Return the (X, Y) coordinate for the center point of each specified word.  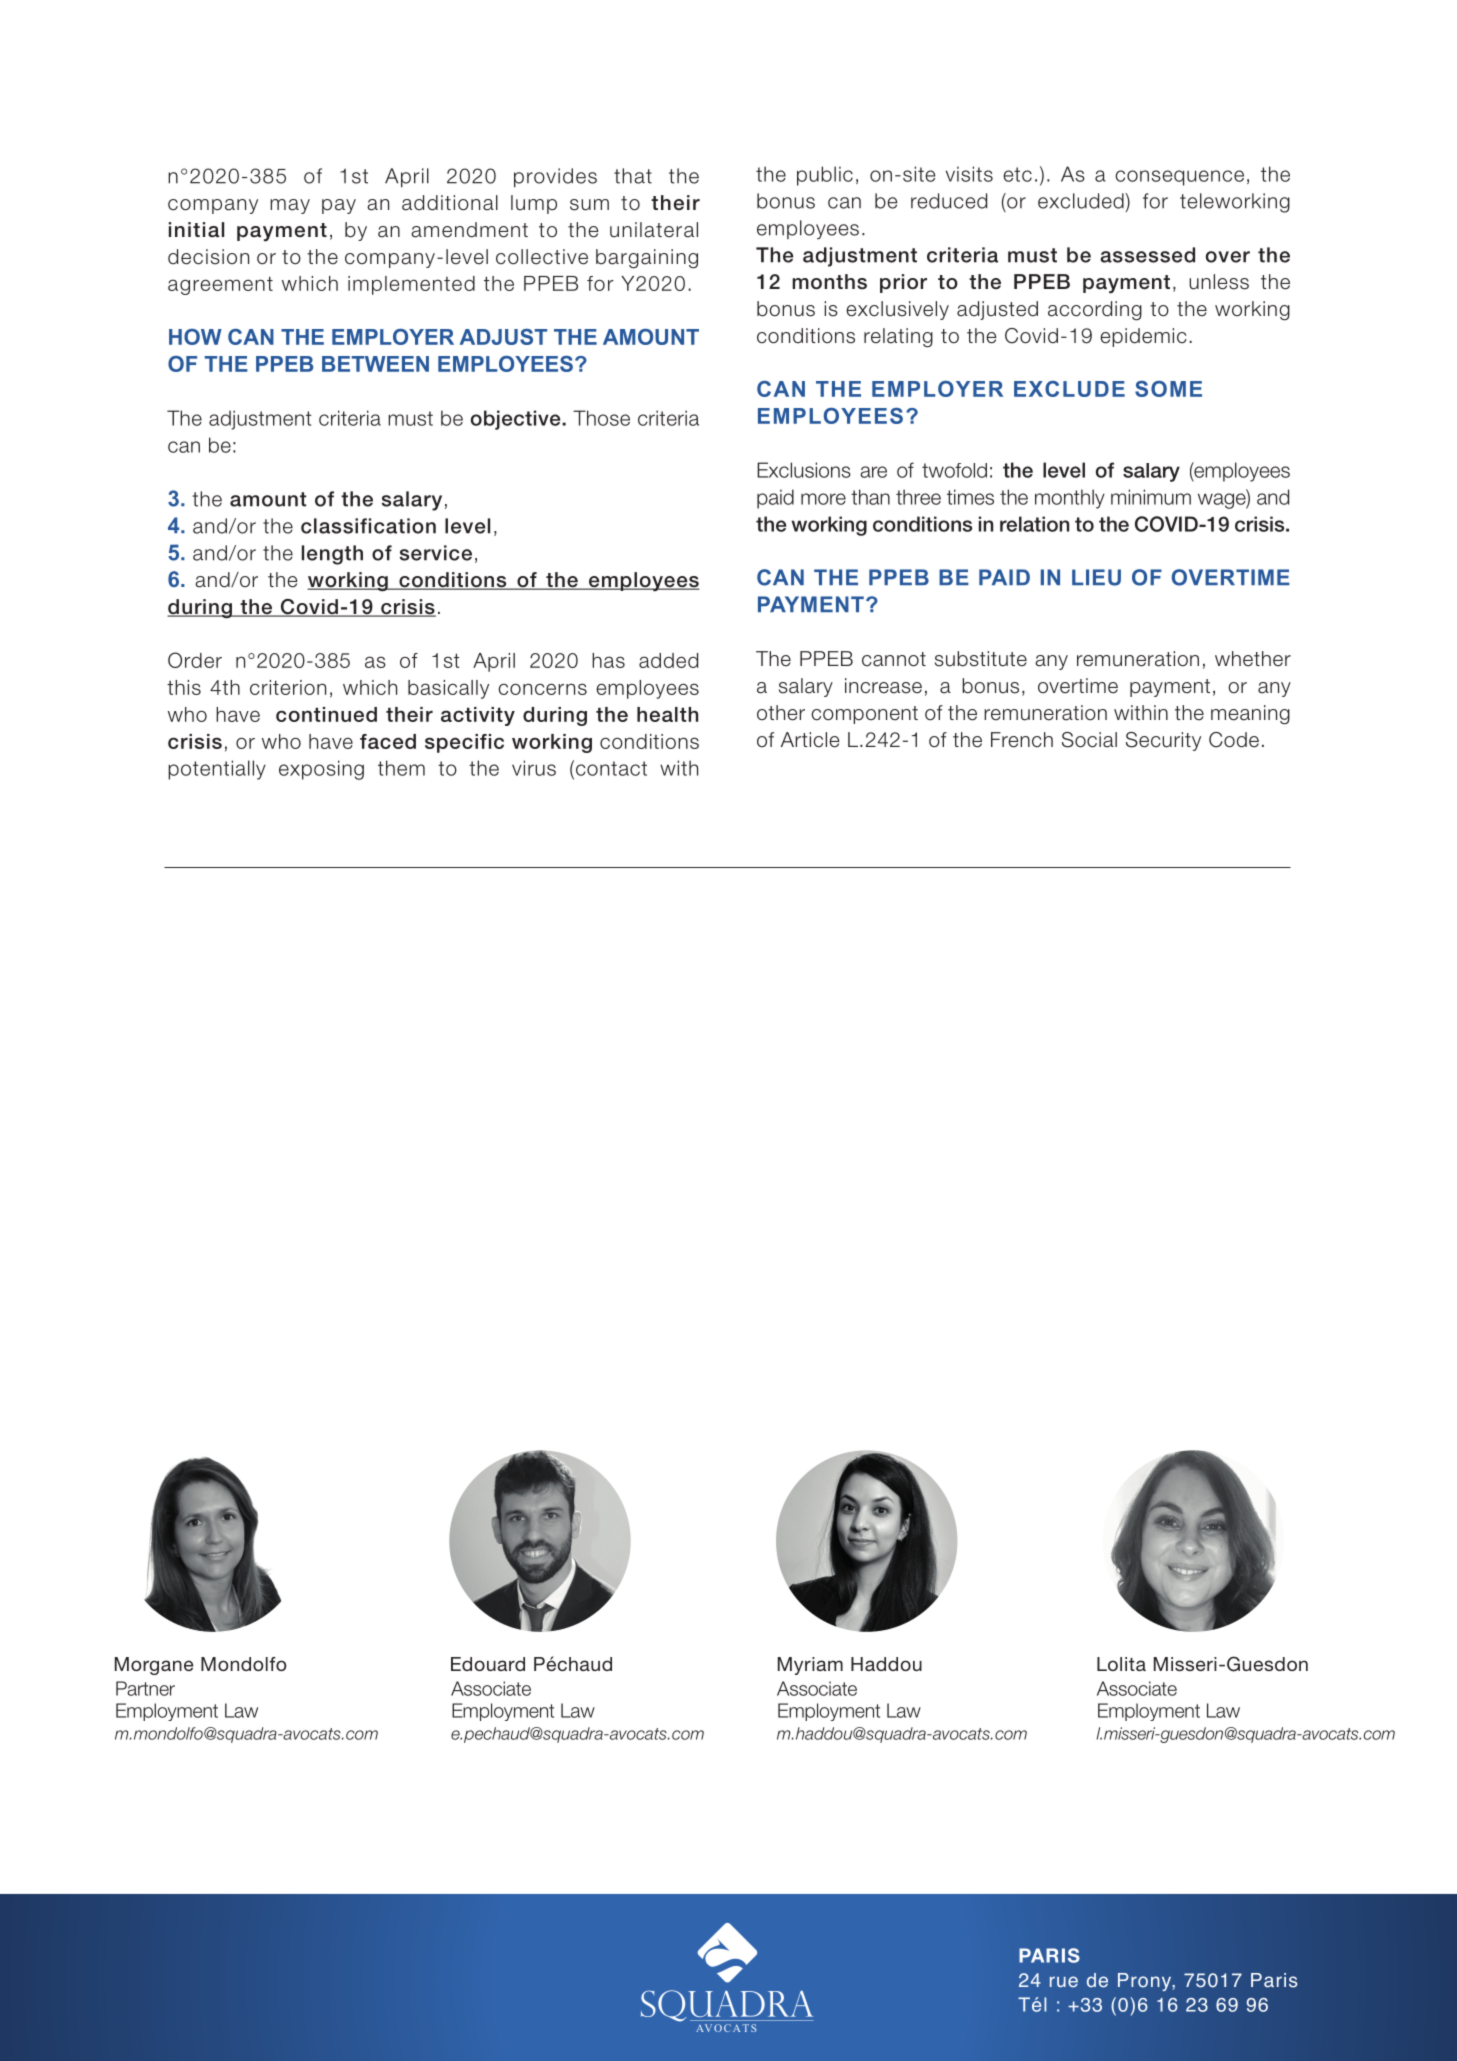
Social (1089, 740)
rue (1064, 1982)
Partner (145, 1688)
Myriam (810, 1666)
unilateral (654, 230)
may (290, 206)
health (667, 714)
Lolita (1121, 1664)
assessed (1147, 255)
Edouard (488, 1664)
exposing (321, 770)
